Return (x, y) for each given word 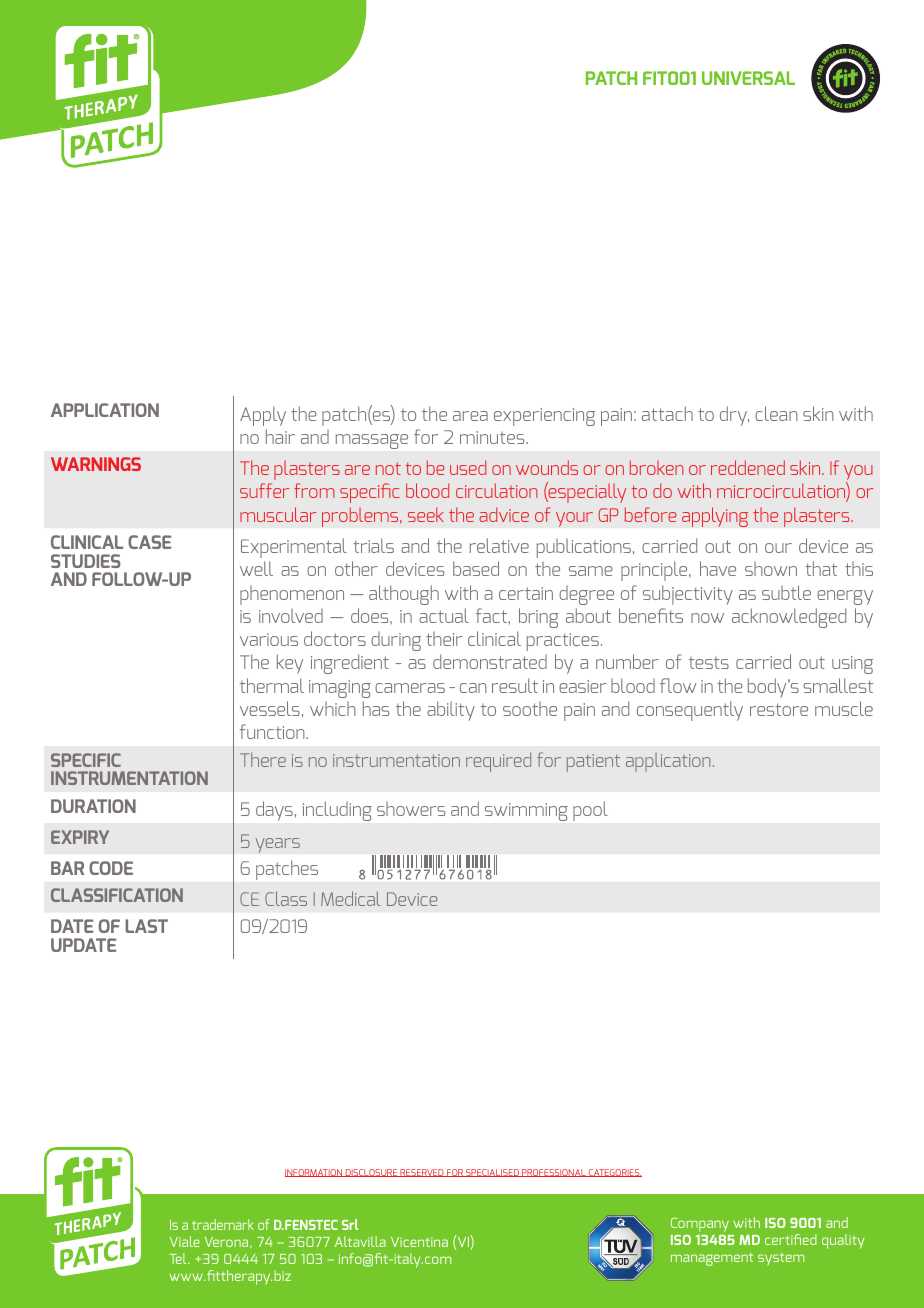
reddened (748, 467)
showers (411, 809)
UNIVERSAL (748, 78)
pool (590, 811)
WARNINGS (96, 464)
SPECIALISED (492, 1173)
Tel (179, 1258)
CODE (111, 868)
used (468, 467)
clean (776, 413)
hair (280, 436)
